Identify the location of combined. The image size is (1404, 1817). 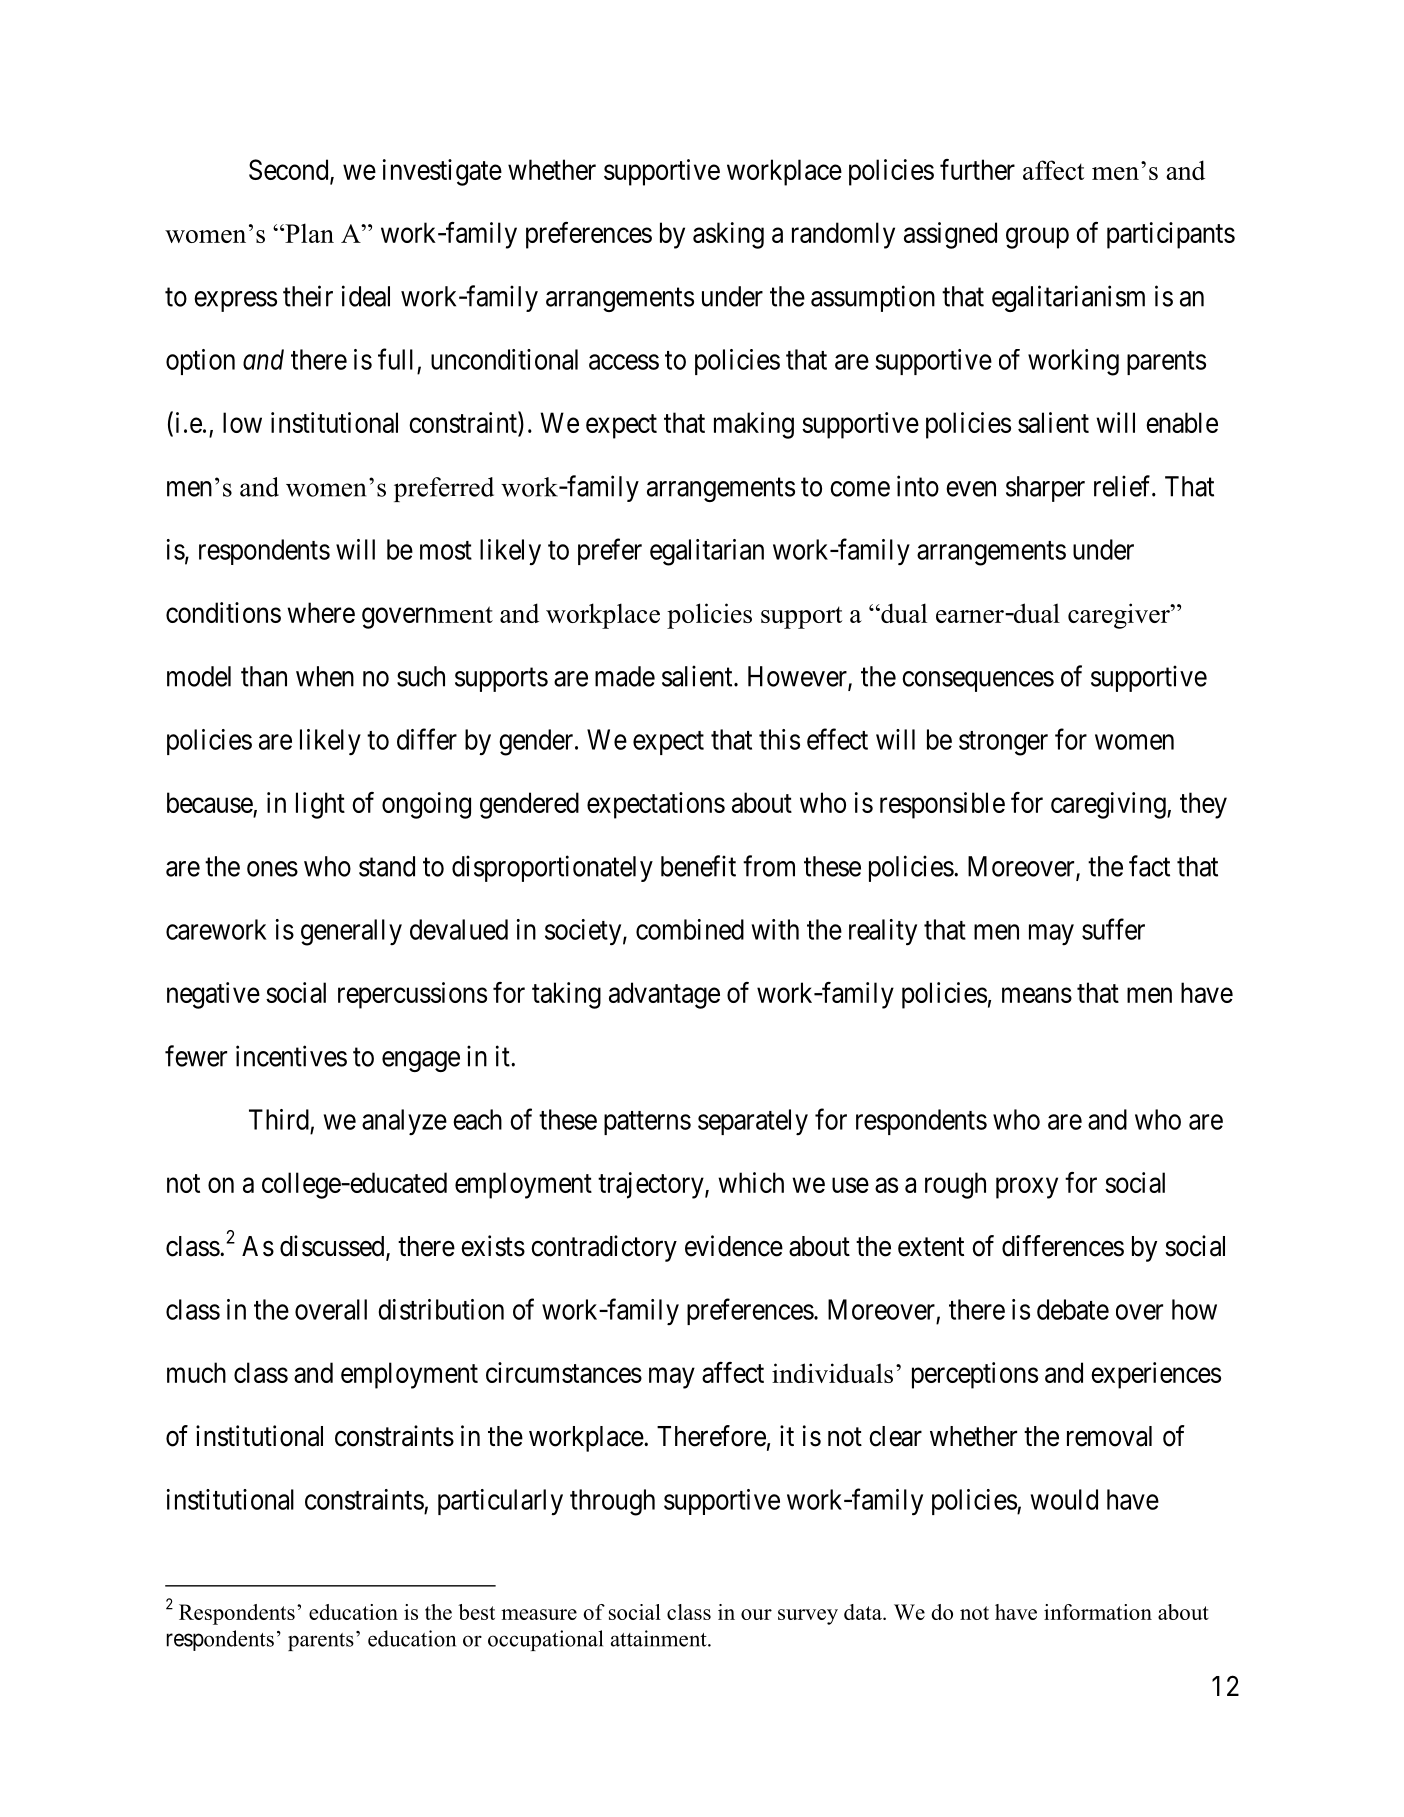
(690, 929).
